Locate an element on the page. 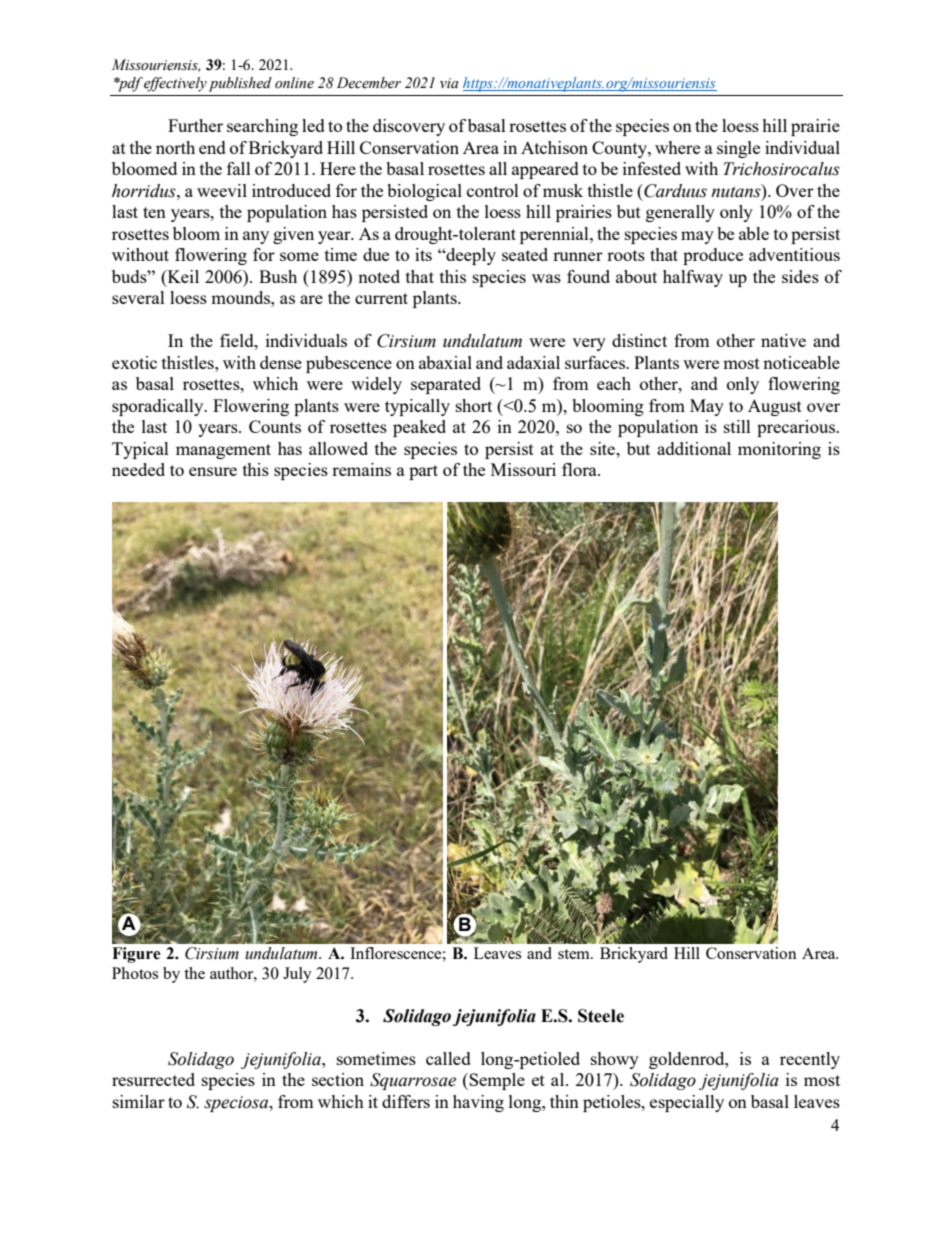 The height and width of the image is (1233, 952). speciosa is located at coordinates (237, 1104).
